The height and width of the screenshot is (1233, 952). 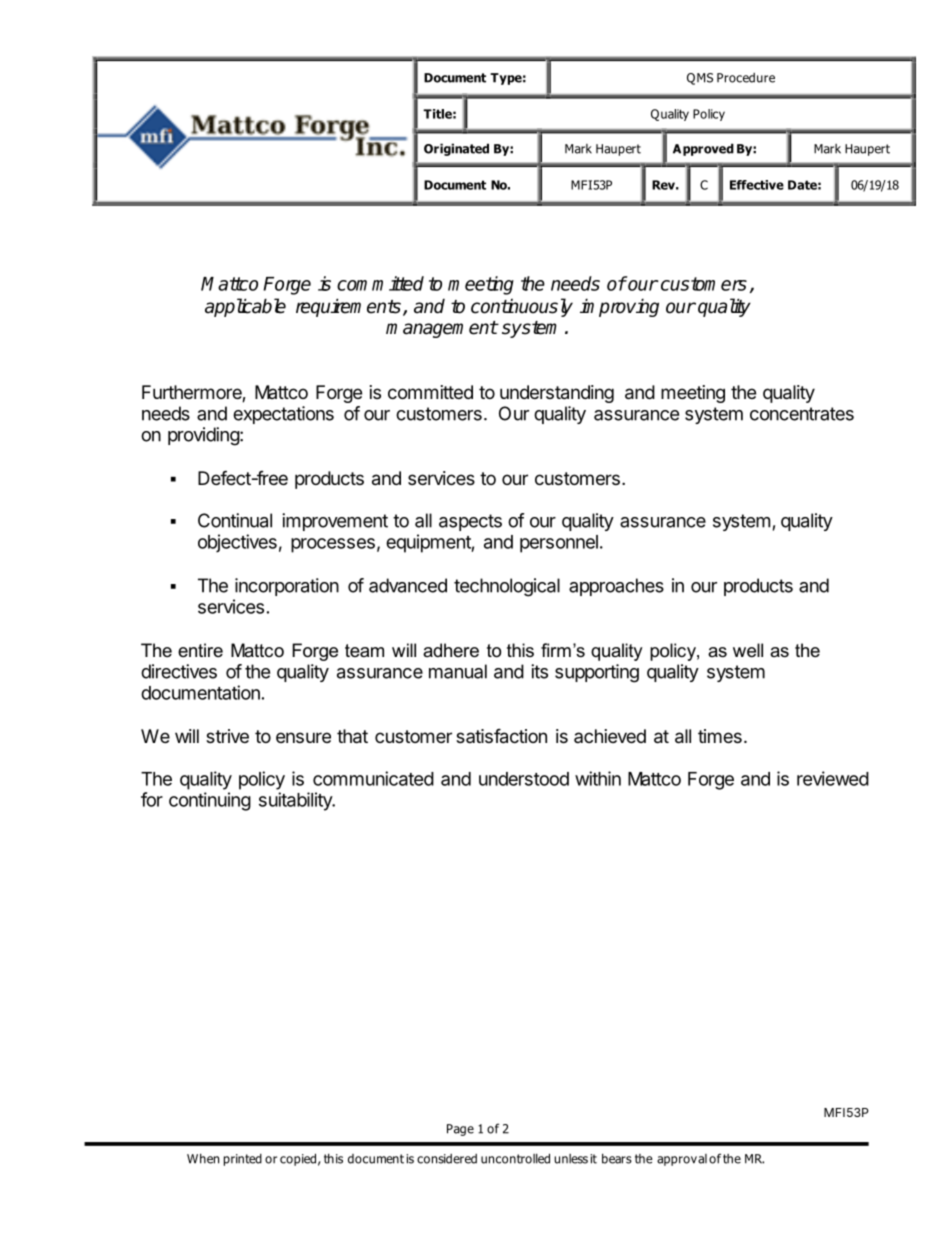 I want to click on Procedure, so click(x=746, y=78).
